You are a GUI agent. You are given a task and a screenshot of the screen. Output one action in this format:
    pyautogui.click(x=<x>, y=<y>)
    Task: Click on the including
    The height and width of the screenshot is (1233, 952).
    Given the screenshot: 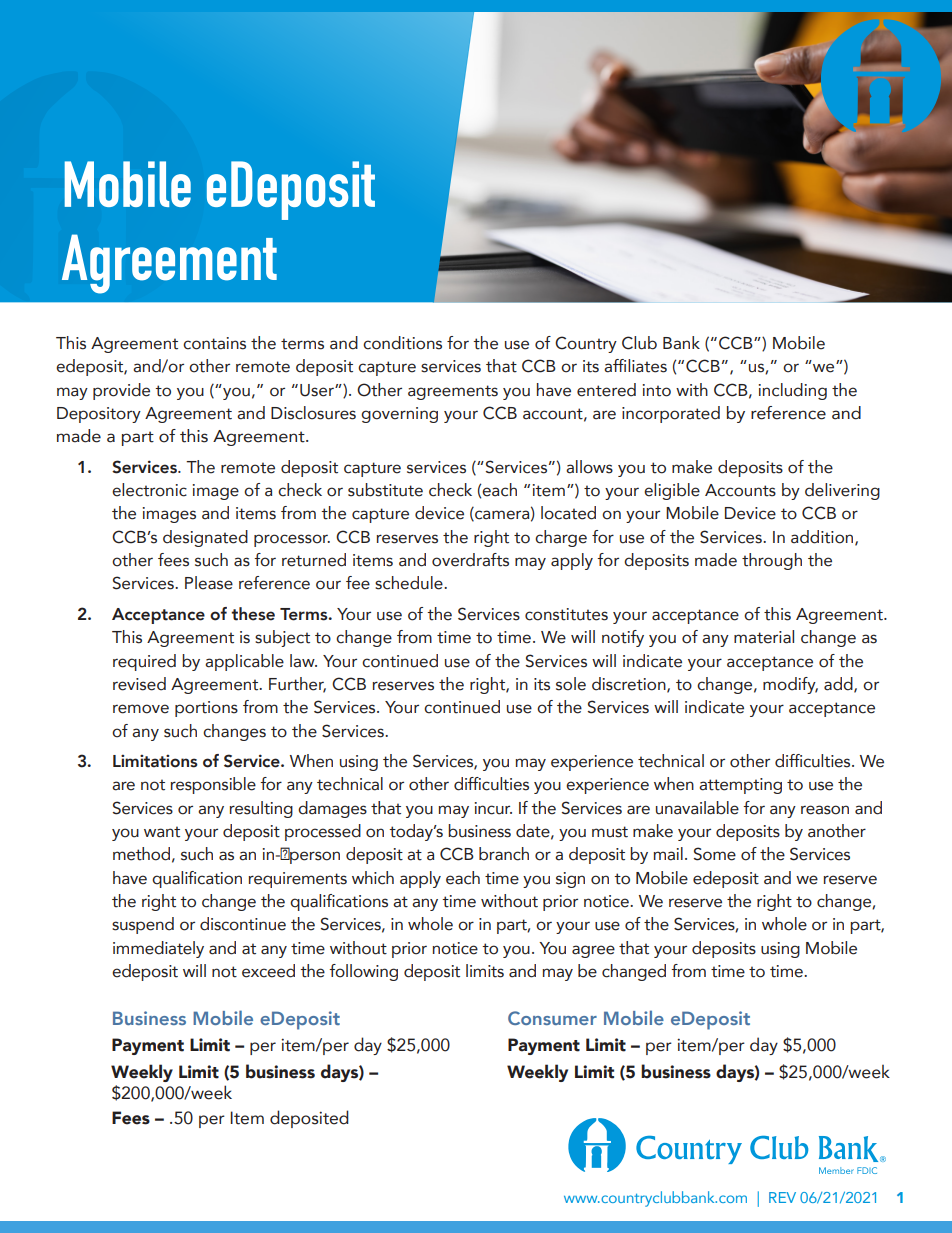 What is the action you would take?
    pyautogui.click(x=793, y=391)
